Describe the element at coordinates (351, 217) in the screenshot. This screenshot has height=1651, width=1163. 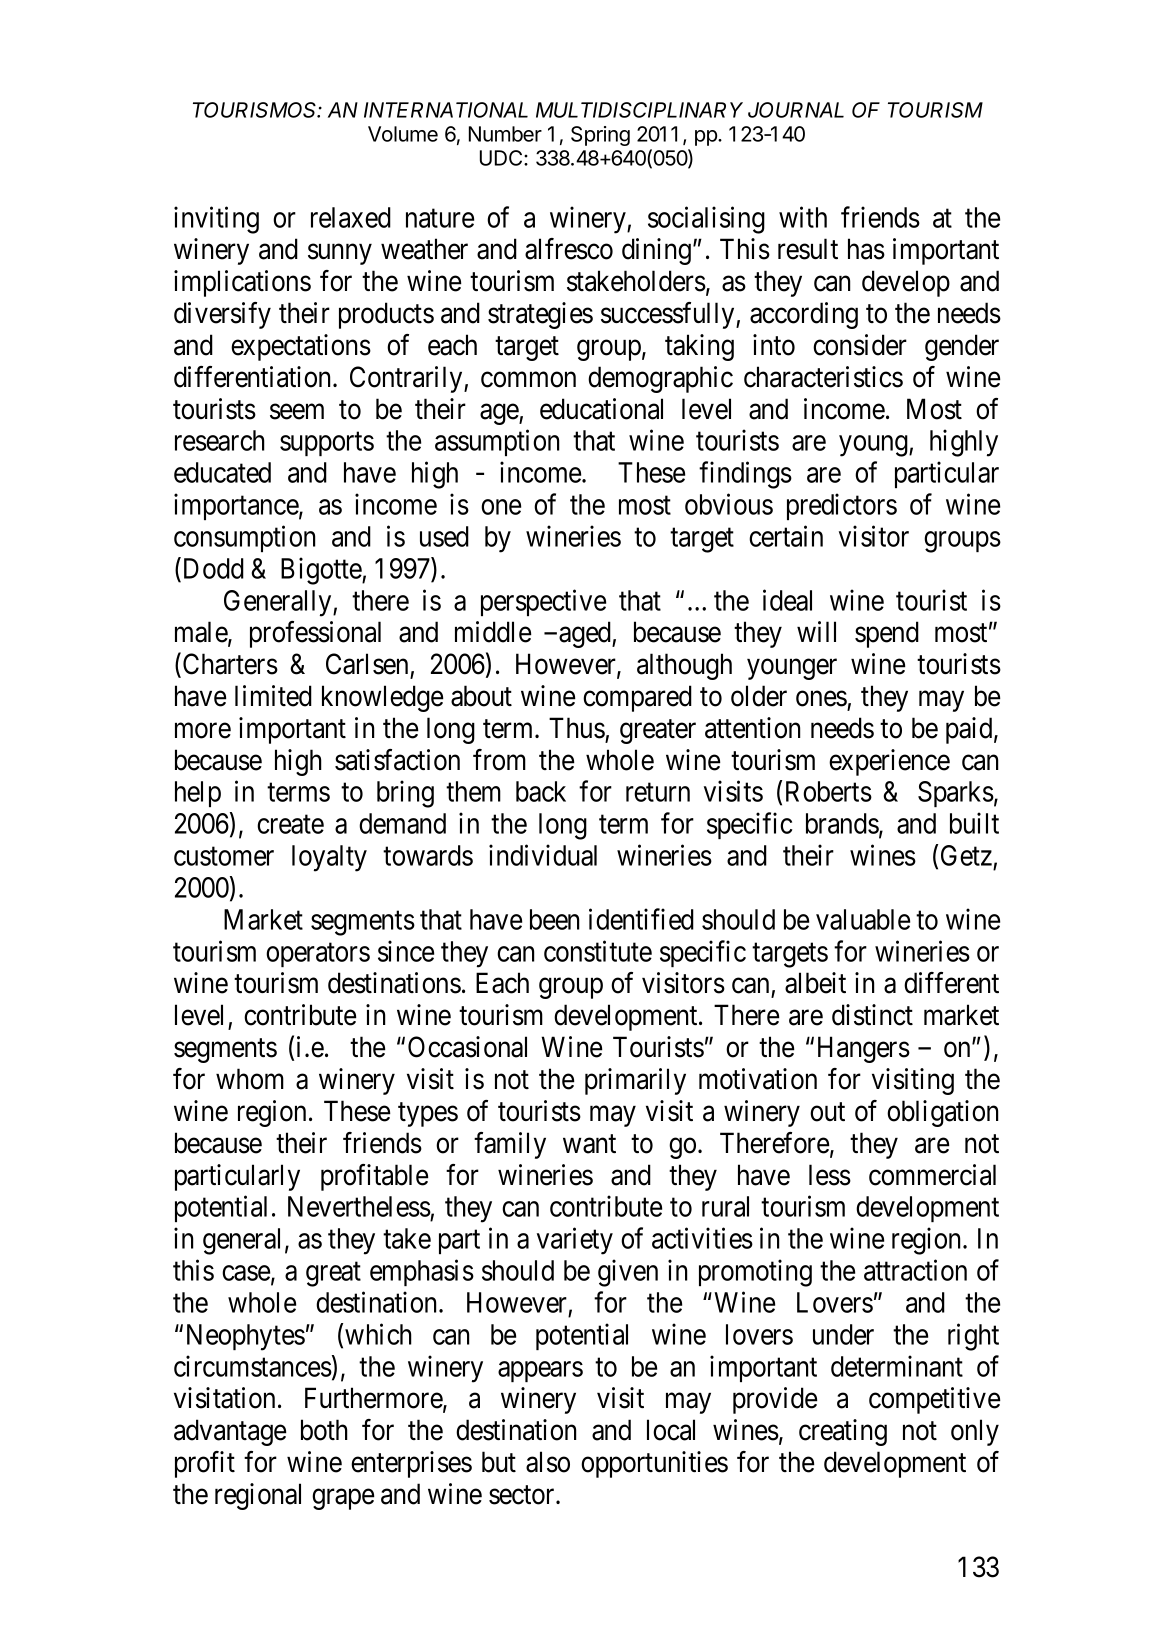
I see `relaxed` at that location.
